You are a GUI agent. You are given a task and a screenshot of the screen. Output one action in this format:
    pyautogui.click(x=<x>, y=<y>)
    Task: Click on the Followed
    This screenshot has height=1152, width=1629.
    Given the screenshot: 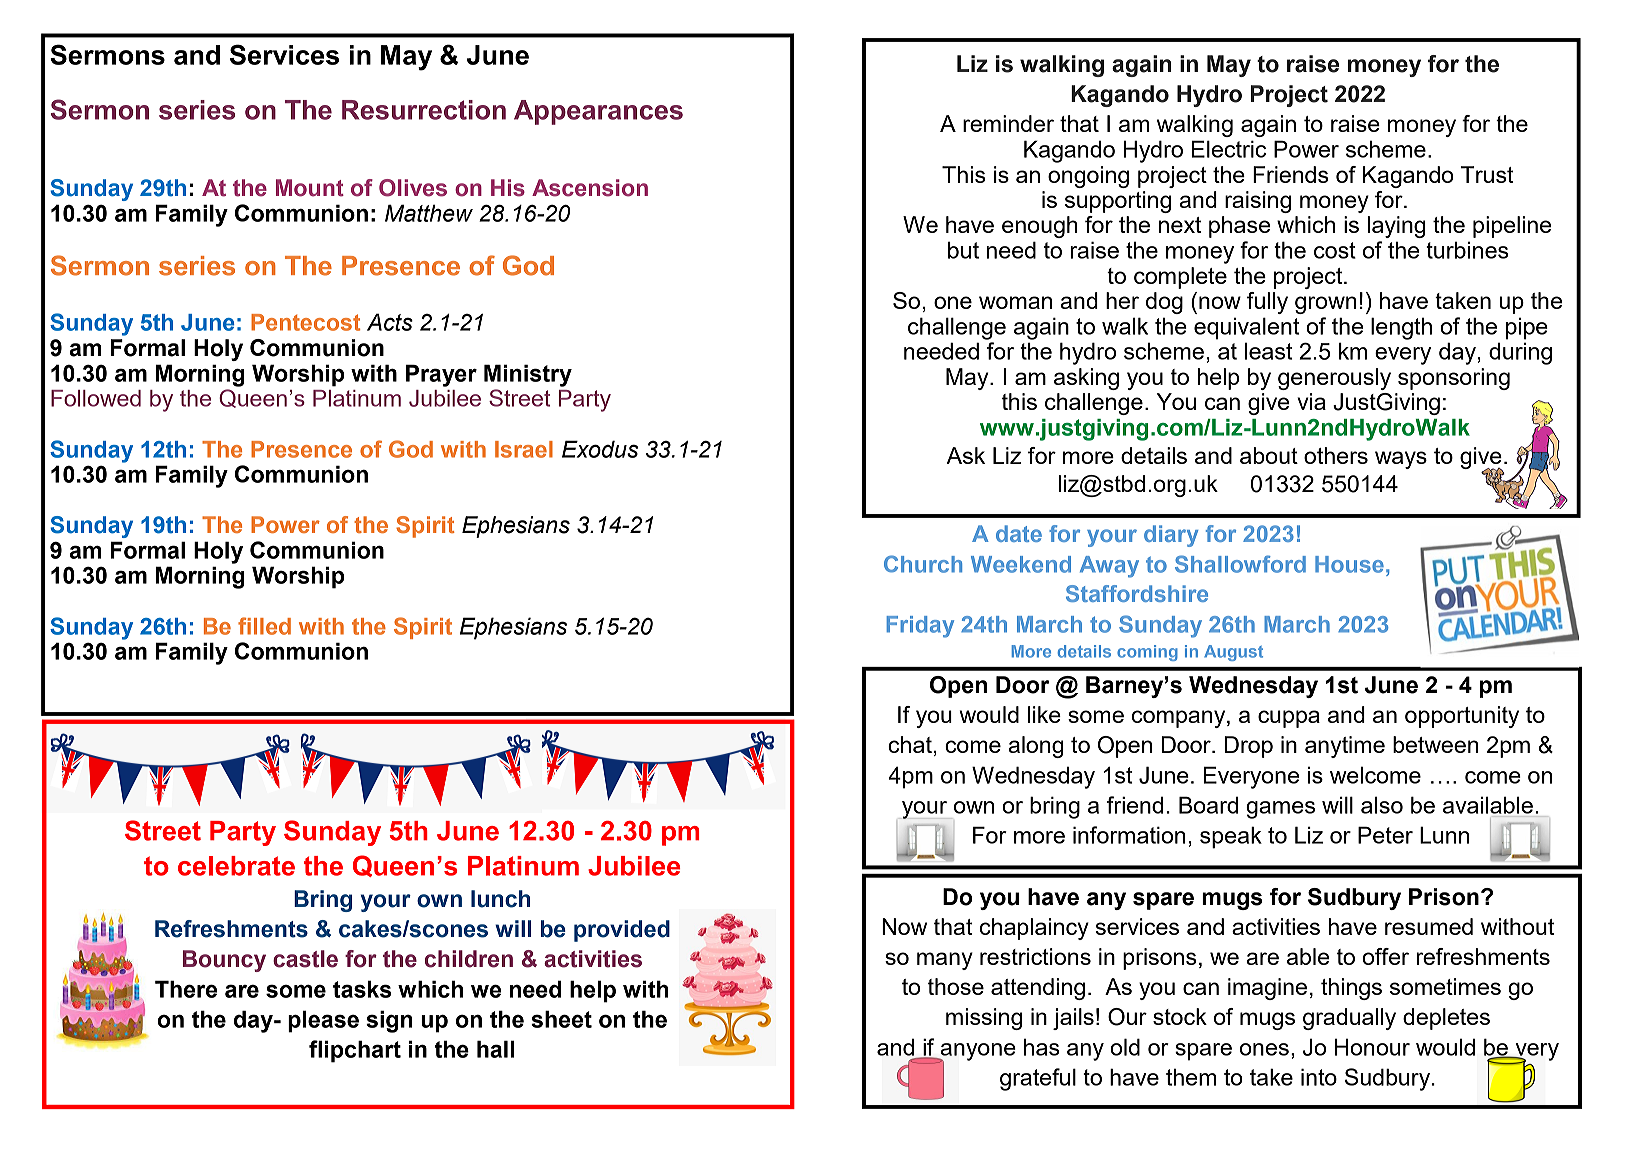 What is the action you would take?
    pyautogui.click(x=96, y=398)
